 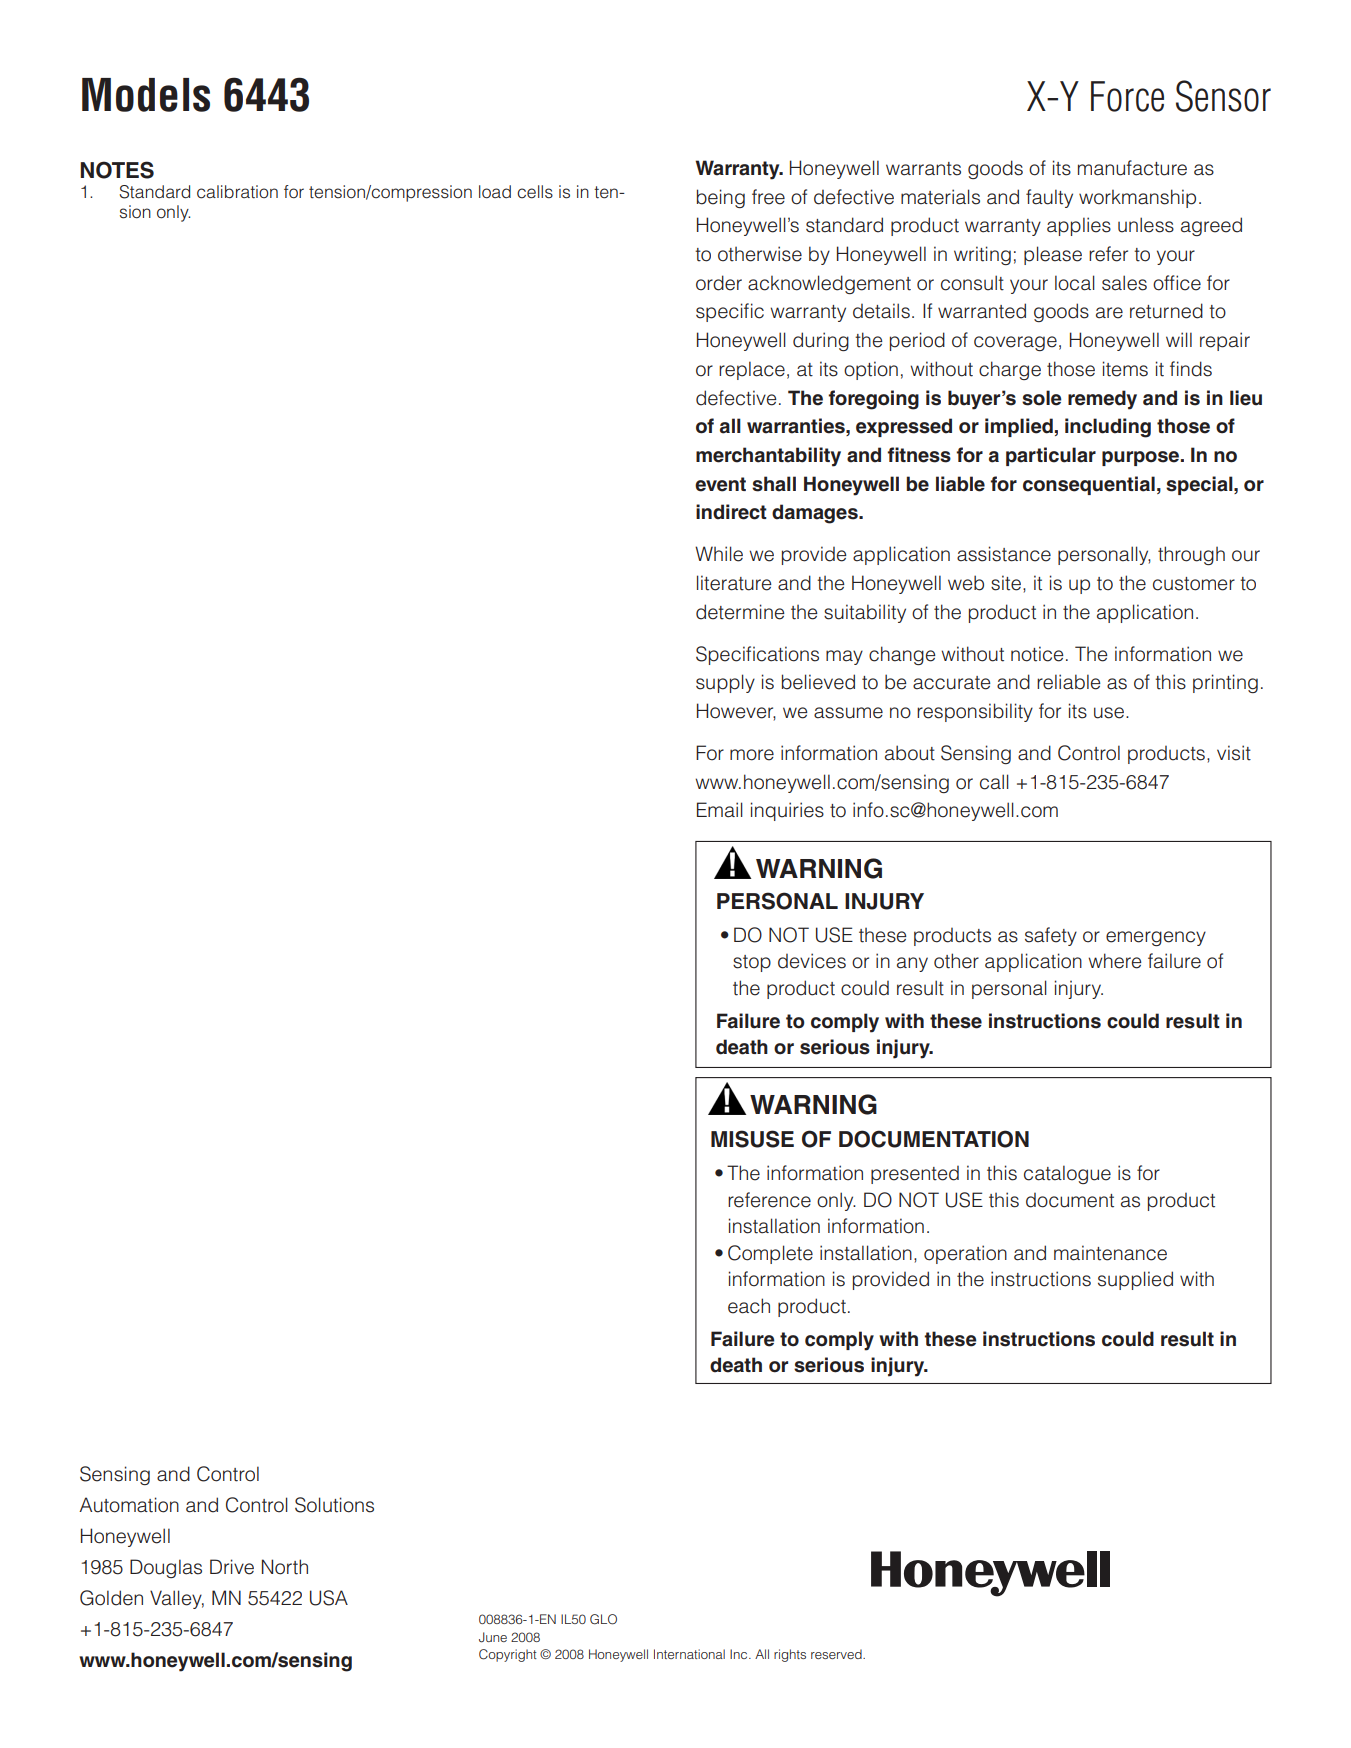 What do you see at coordinates (1037, 654) in the screenshot?
I see `notice` at bounding box center [1037, 654].
